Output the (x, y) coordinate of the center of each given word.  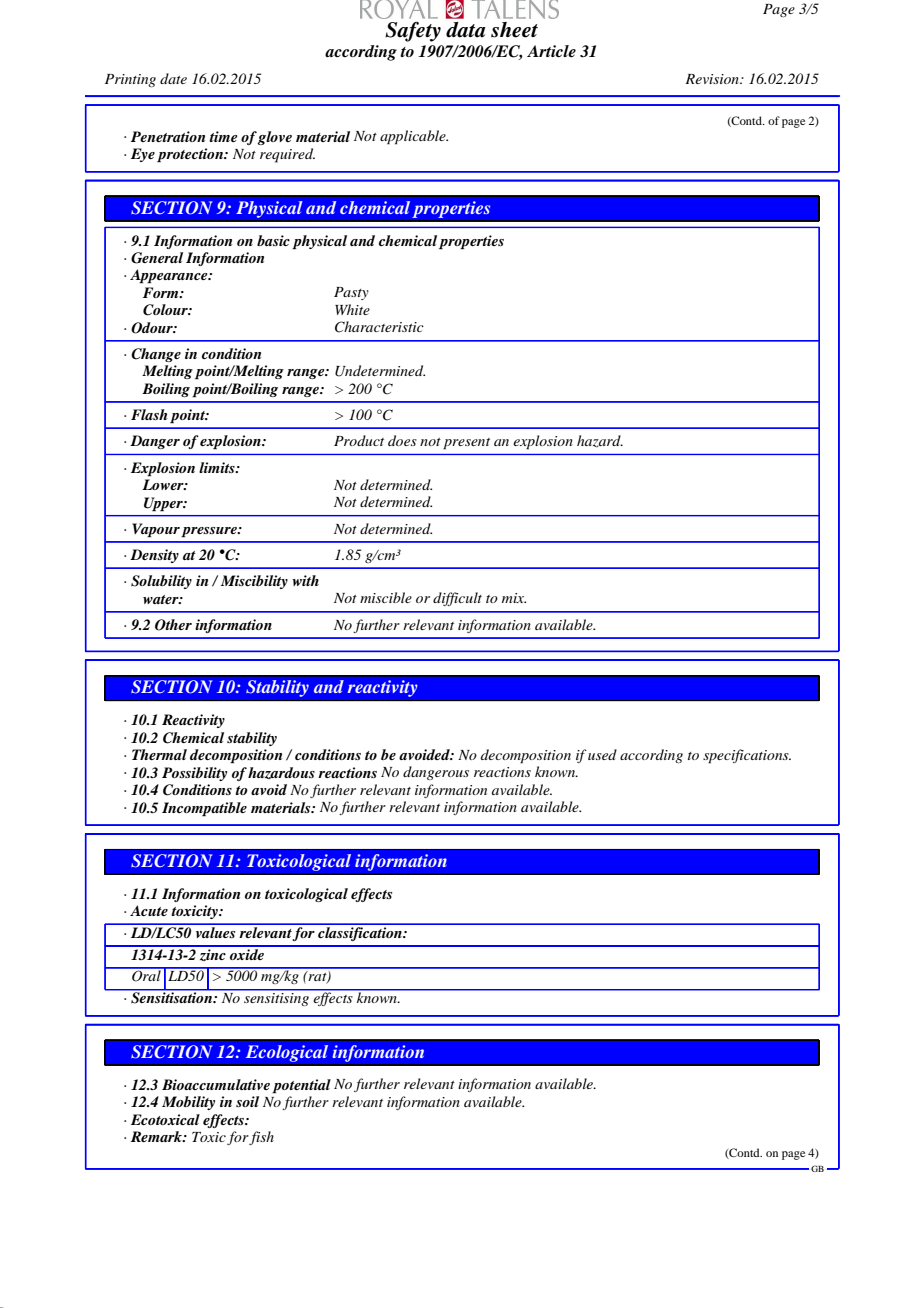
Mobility (188, 1103)
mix (514, 598)
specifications (747, 756)
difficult (457, 599)
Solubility (161, 582)
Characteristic (379, 327)
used (602, 754)
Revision (713, 79)
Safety (413, 31)
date (173, 78)
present (466, 444)
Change (156, 355)
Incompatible (204, 809)
